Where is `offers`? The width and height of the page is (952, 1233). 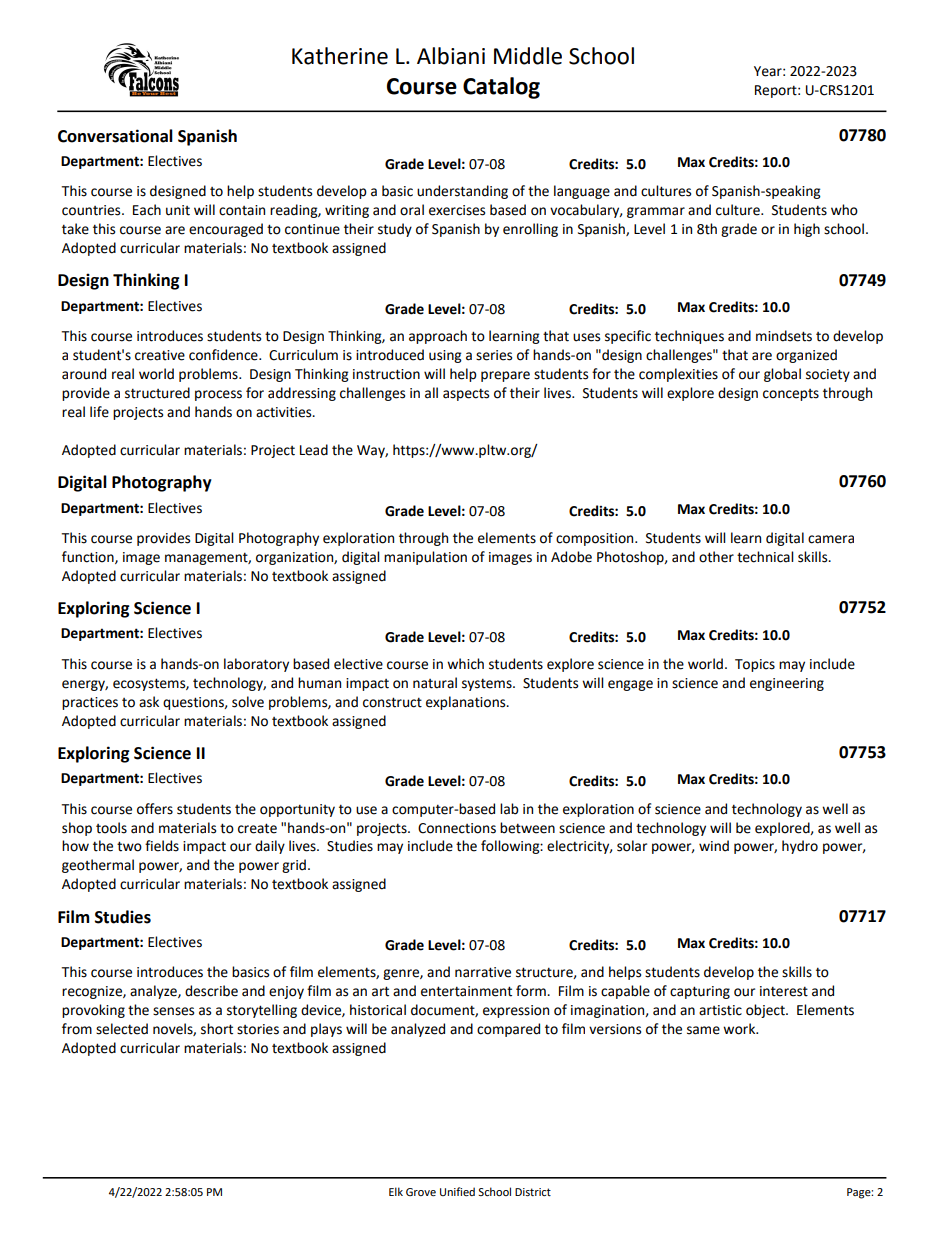
offers is located at coordinates (155, 809).
